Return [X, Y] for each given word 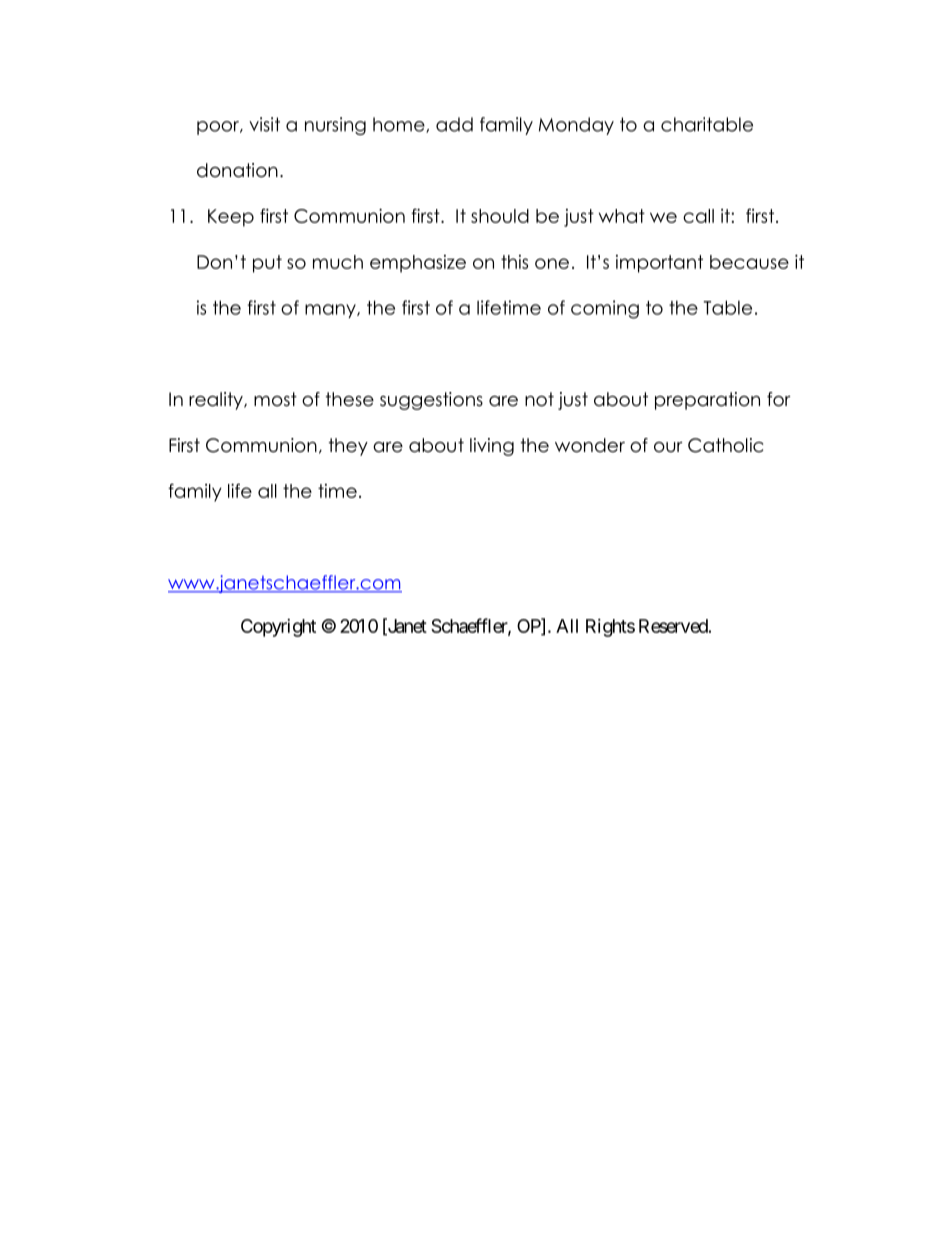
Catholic [725, 445]
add [454, 124]
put [267, 264]
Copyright [278, 628]
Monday [576, 126]
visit [264, 124]
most [275, 399]
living [492, 447]
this [514, 262]
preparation [707, 401]
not [539, 399]
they [348, 447]
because [749, 262]
